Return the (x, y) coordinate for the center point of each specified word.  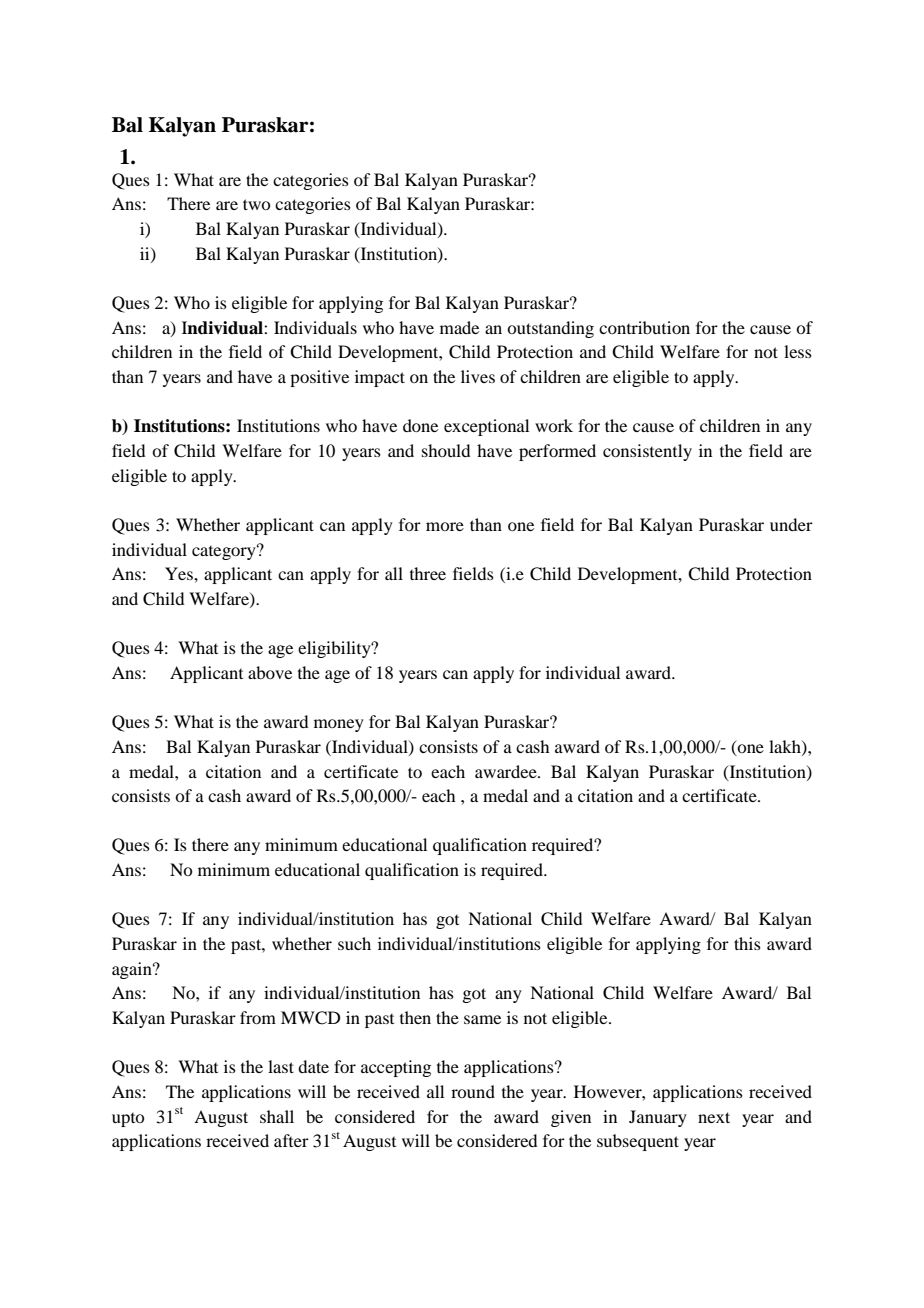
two (256, 204)
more (445, 526)
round (473, 1091)
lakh (786, 747)
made (459, 327)
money (339, 725)
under (791, 524)
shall (277, 1116)
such (354, 943)
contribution (644, 327)
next (714, 1117)
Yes (180, 573)
